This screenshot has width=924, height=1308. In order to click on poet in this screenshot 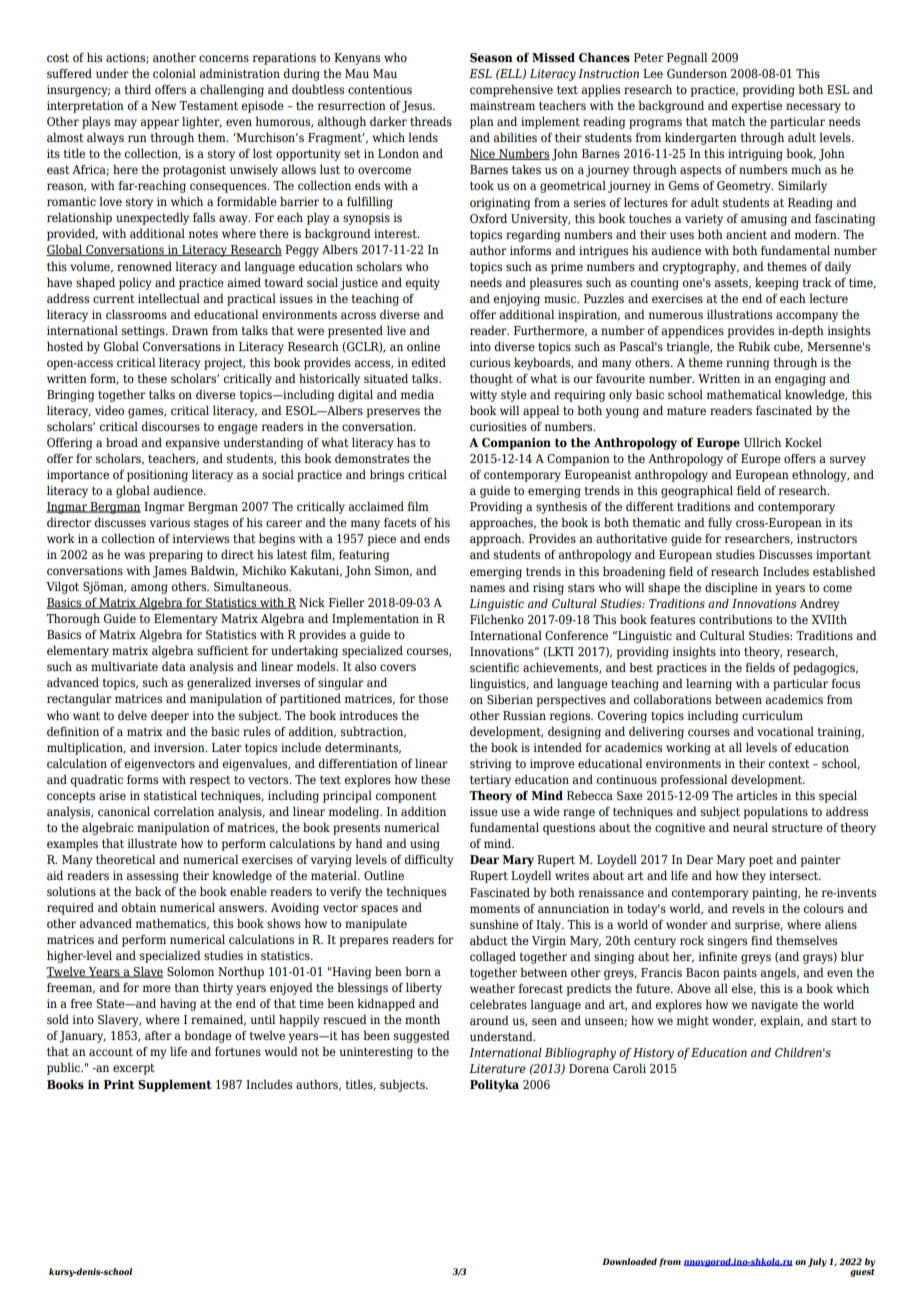, I will do `click(761, 861)`.
